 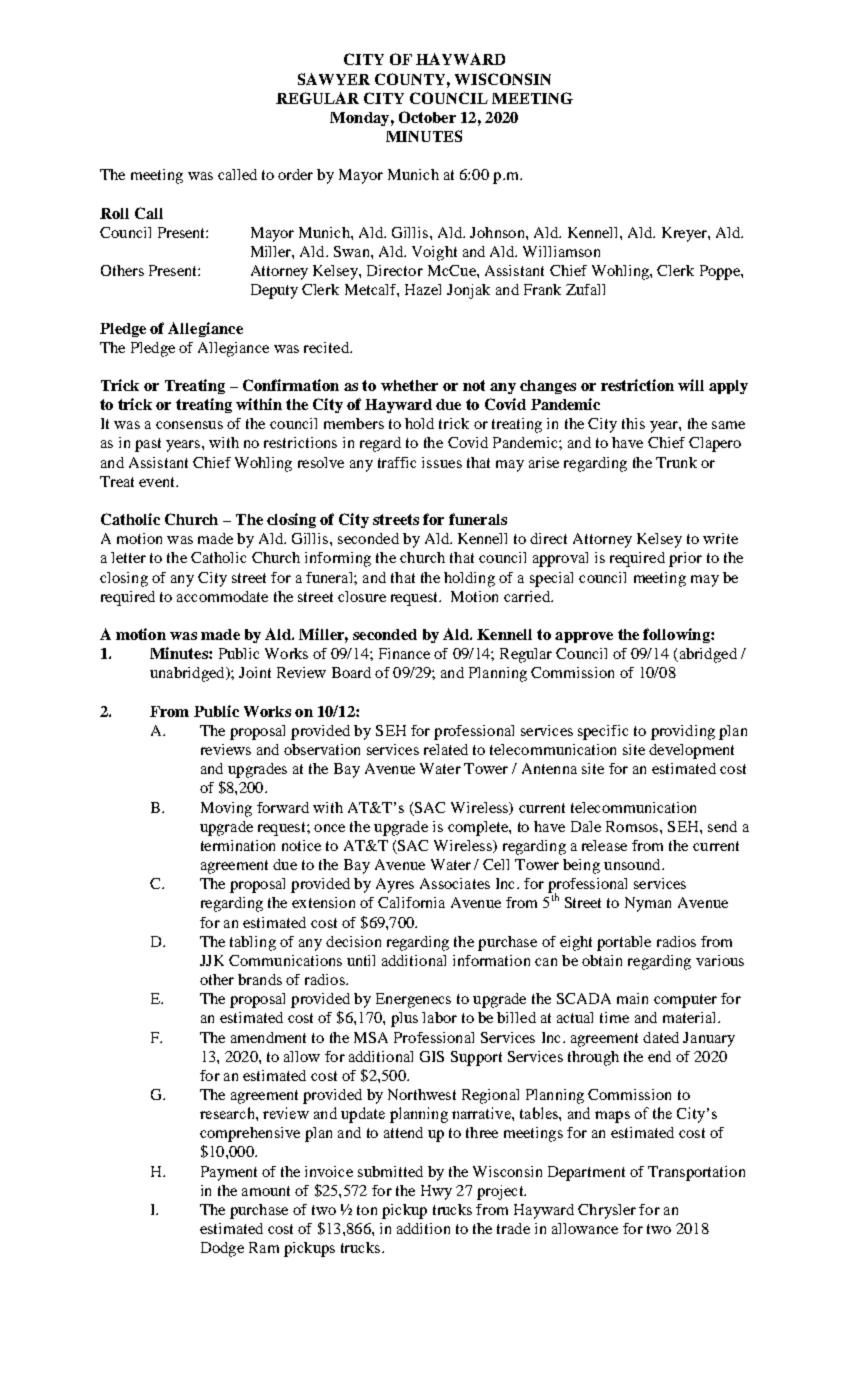 What do you see at coordinates (498, 232) in the screenshot?
I see `Johnson` at bounding box center [498, 232].
